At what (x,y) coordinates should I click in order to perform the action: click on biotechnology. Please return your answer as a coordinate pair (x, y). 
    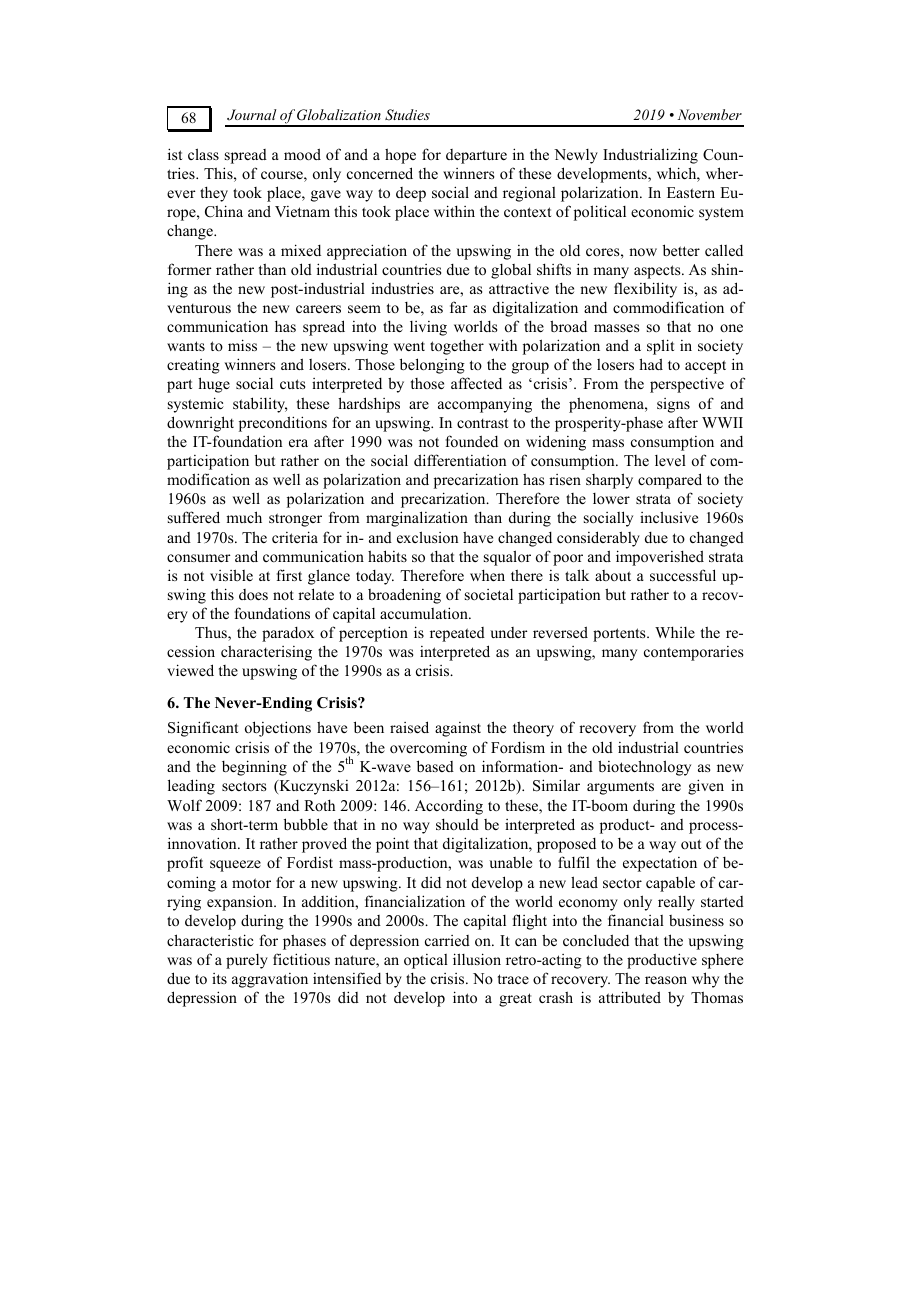
    Looking at the image, I should click on (644, 768).
